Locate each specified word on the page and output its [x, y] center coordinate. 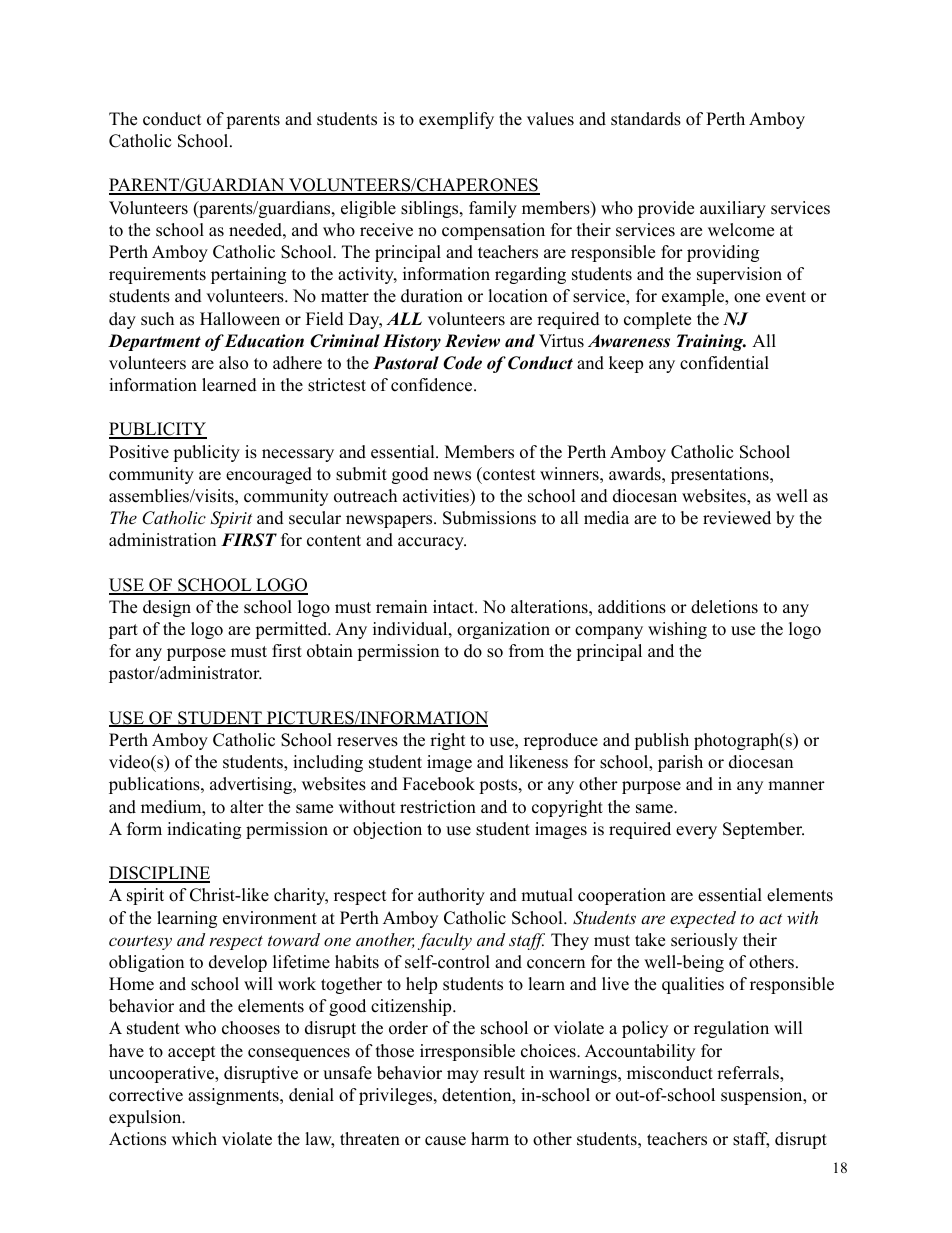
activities [437, 496]
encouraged [269, 475]
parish [680, 763]
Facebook [439, 784]
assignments [234, 1096]
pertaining [248, 275]
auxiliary [733, 209]
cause [445, 1141]
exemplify [456, 120]
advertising [252, 785]
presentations [721, 475]
